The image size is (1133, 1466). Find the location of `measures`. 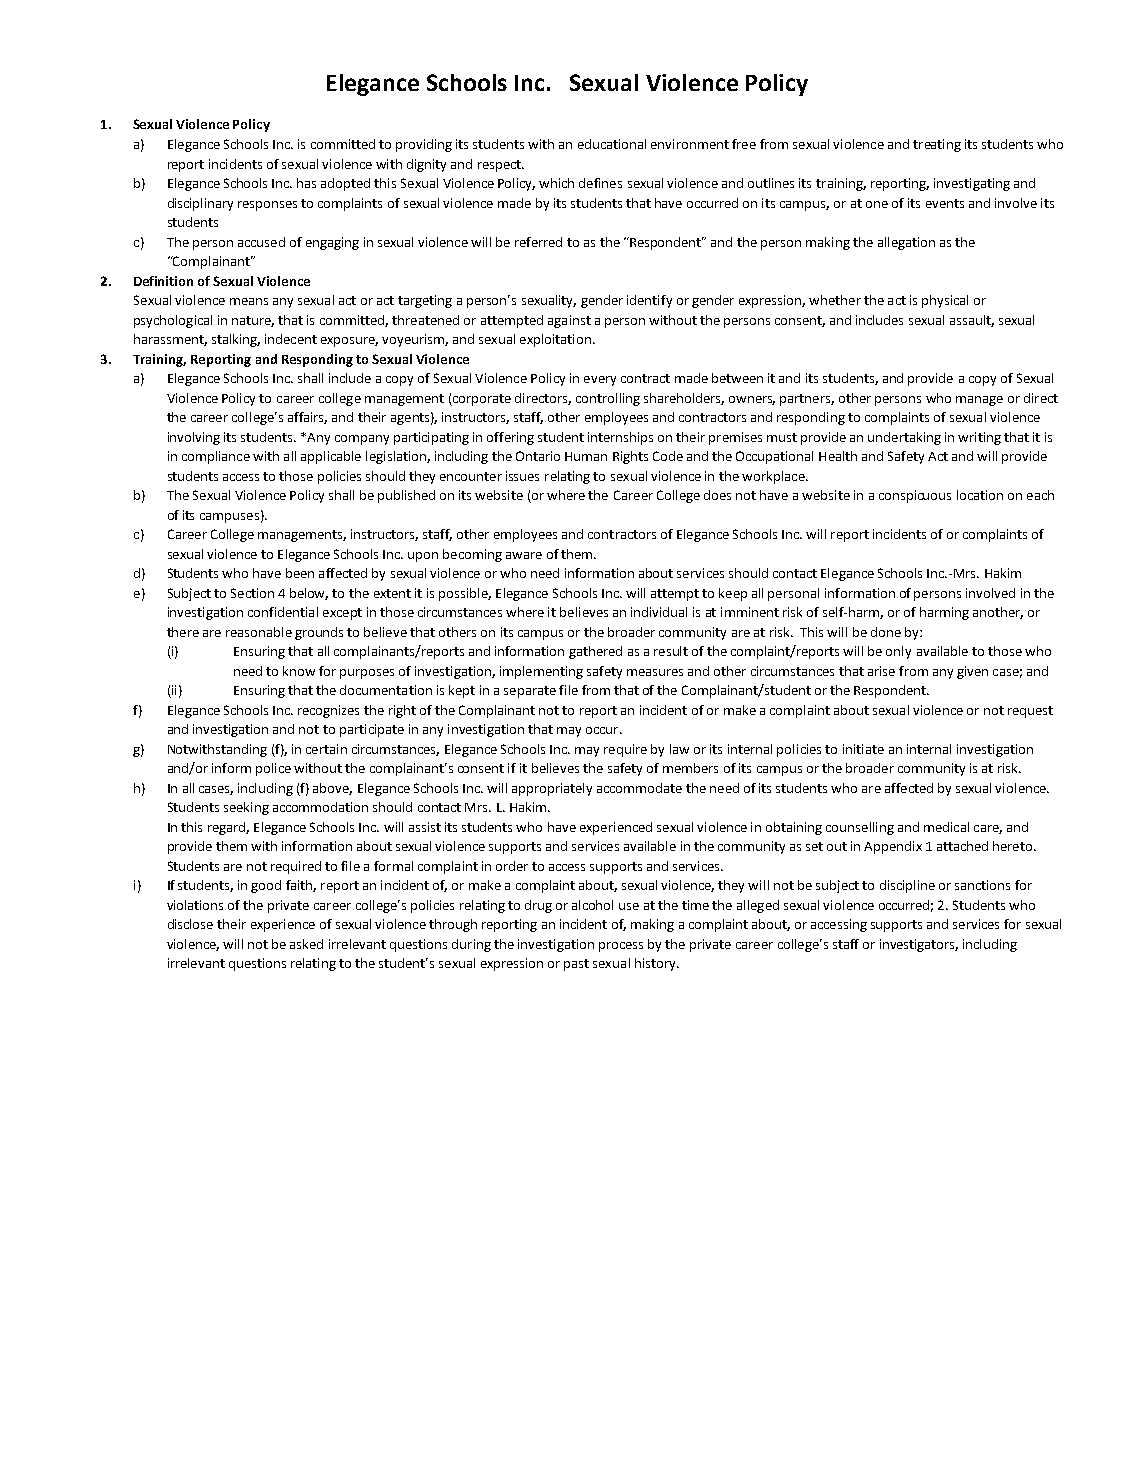

measures is located at coordinates (655, 672).
